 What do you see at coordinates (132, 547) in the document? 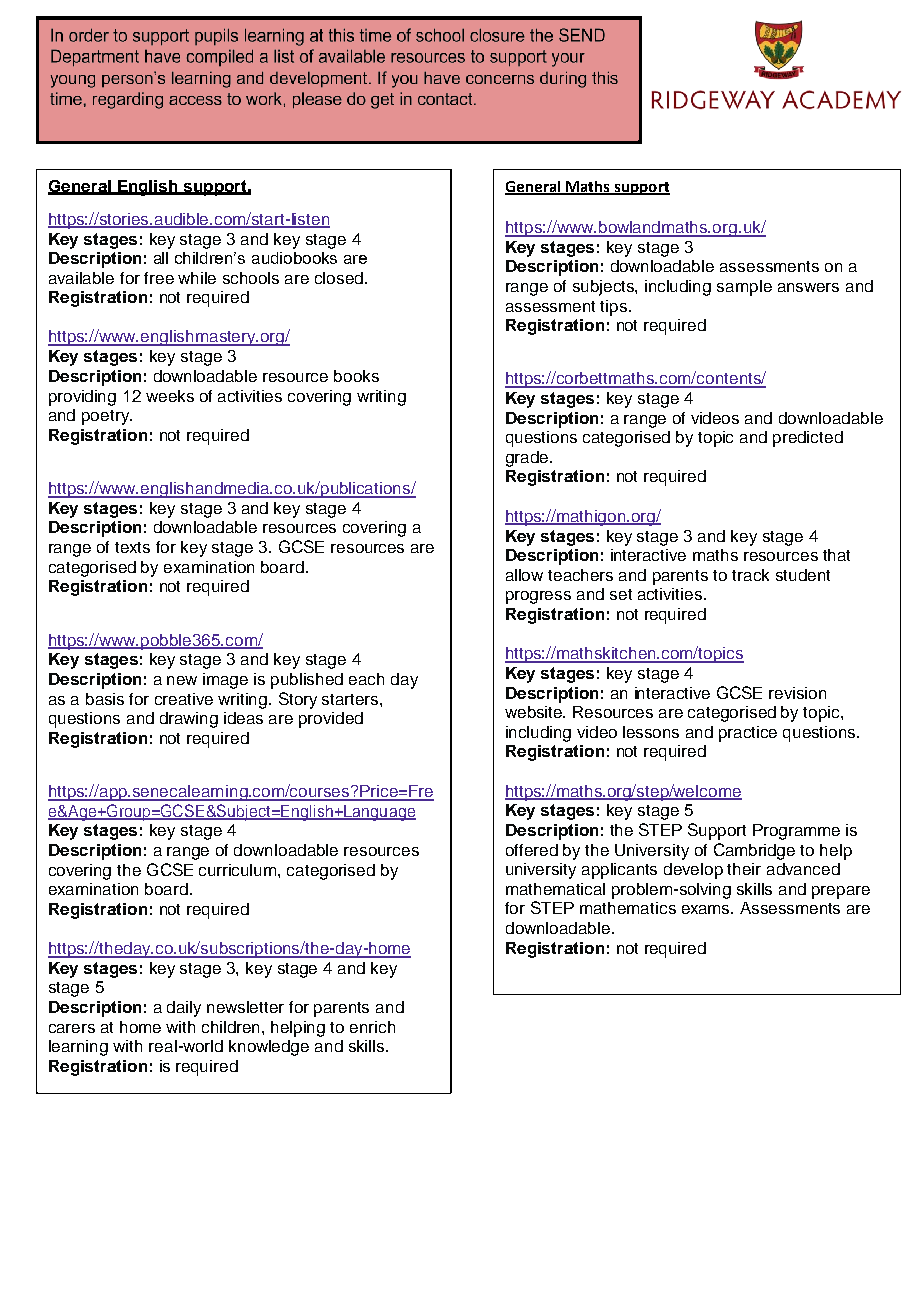
I see `texts` at bounding box center [132, 547].
